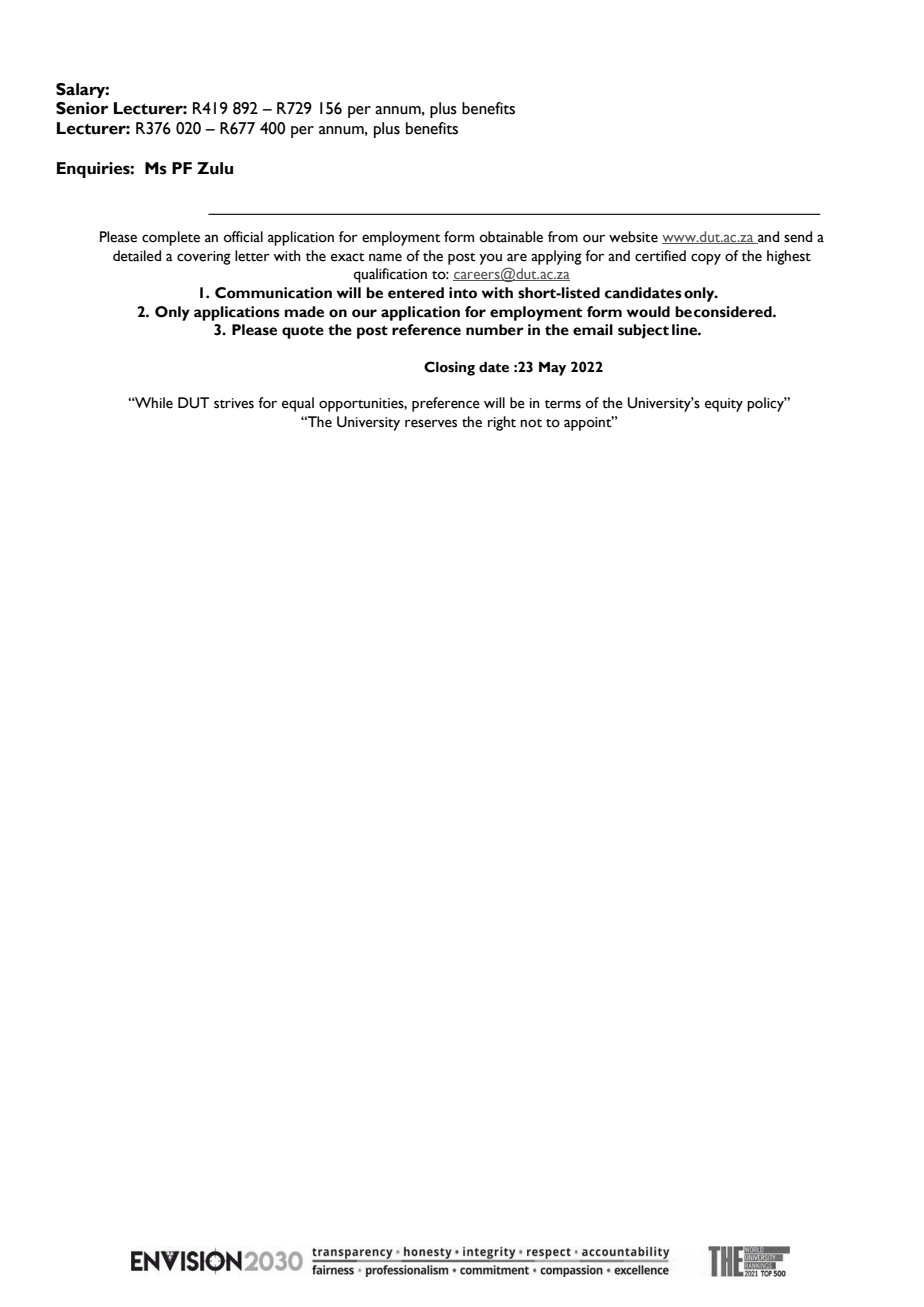 The height and width of the image is (1307, 924). I want to click on quote, so click(303, 332).
